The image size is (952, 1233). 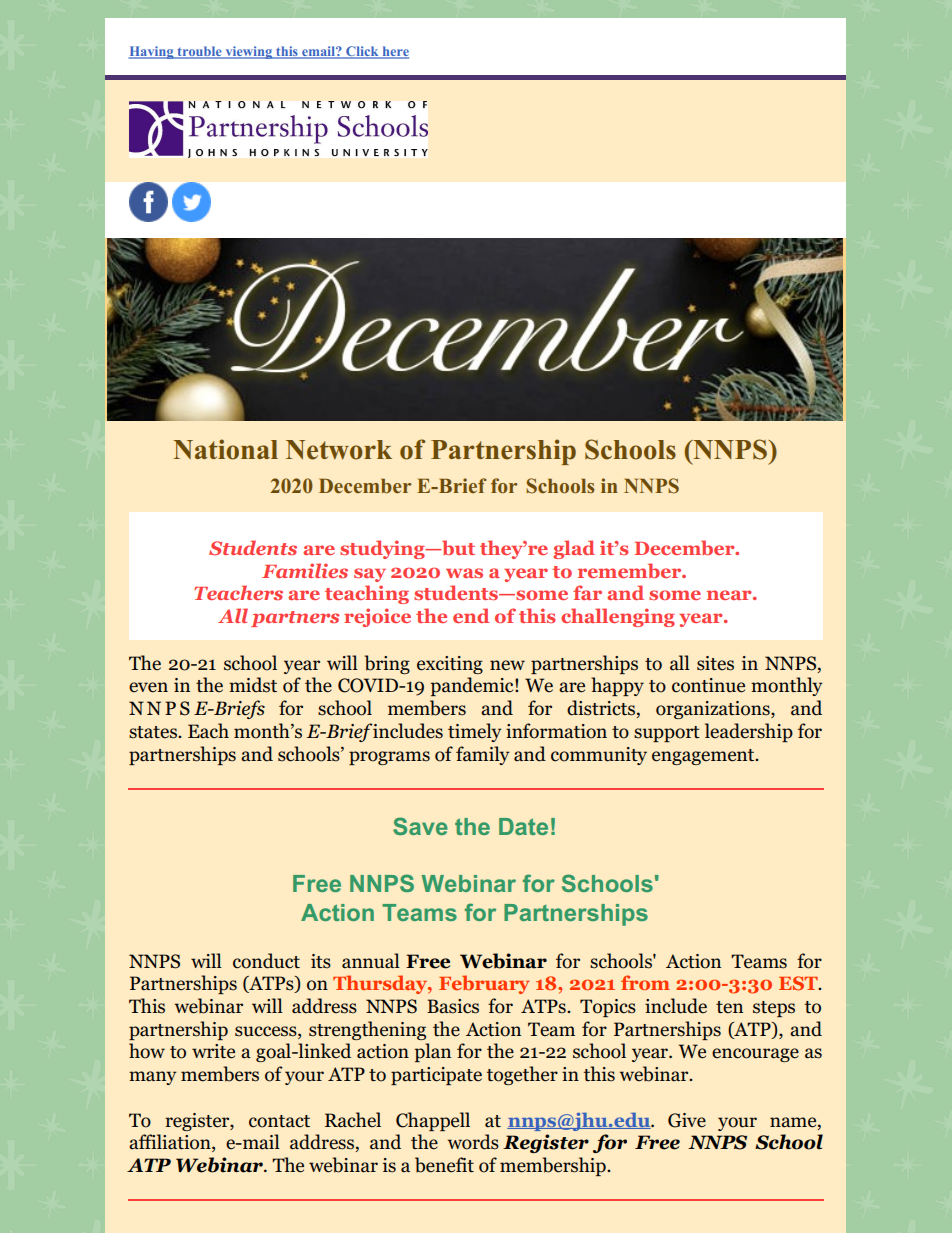 I want to click on words, so click(x=473, y=1142).
